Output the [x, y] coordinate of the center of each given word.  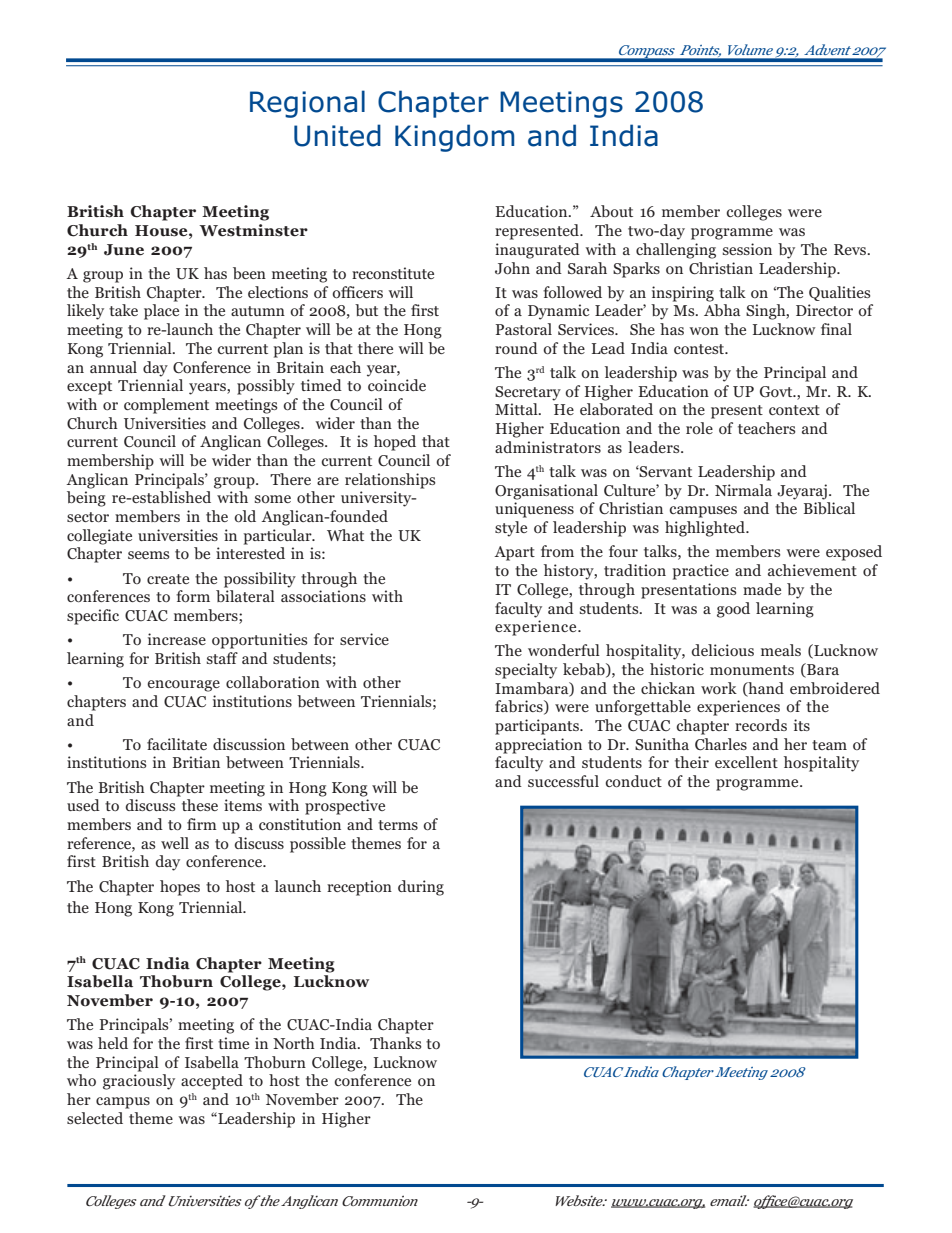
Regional [307, 104]
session [747, 249]
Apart [514, 553]
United [337, 135]
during [421, 888]
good [733, 610]
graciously [139, 1082]
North [294, 1043]
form [193, 596]
